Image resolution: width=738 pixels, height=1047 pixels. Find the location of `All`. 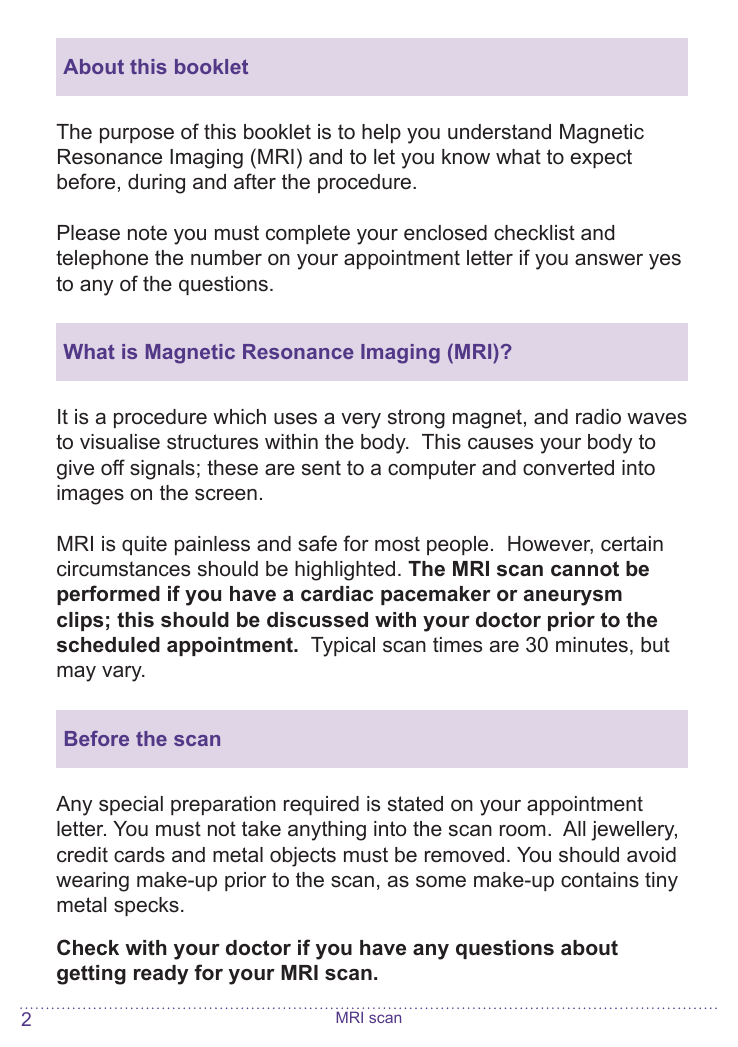

All is located at coordinates (574, 828).
